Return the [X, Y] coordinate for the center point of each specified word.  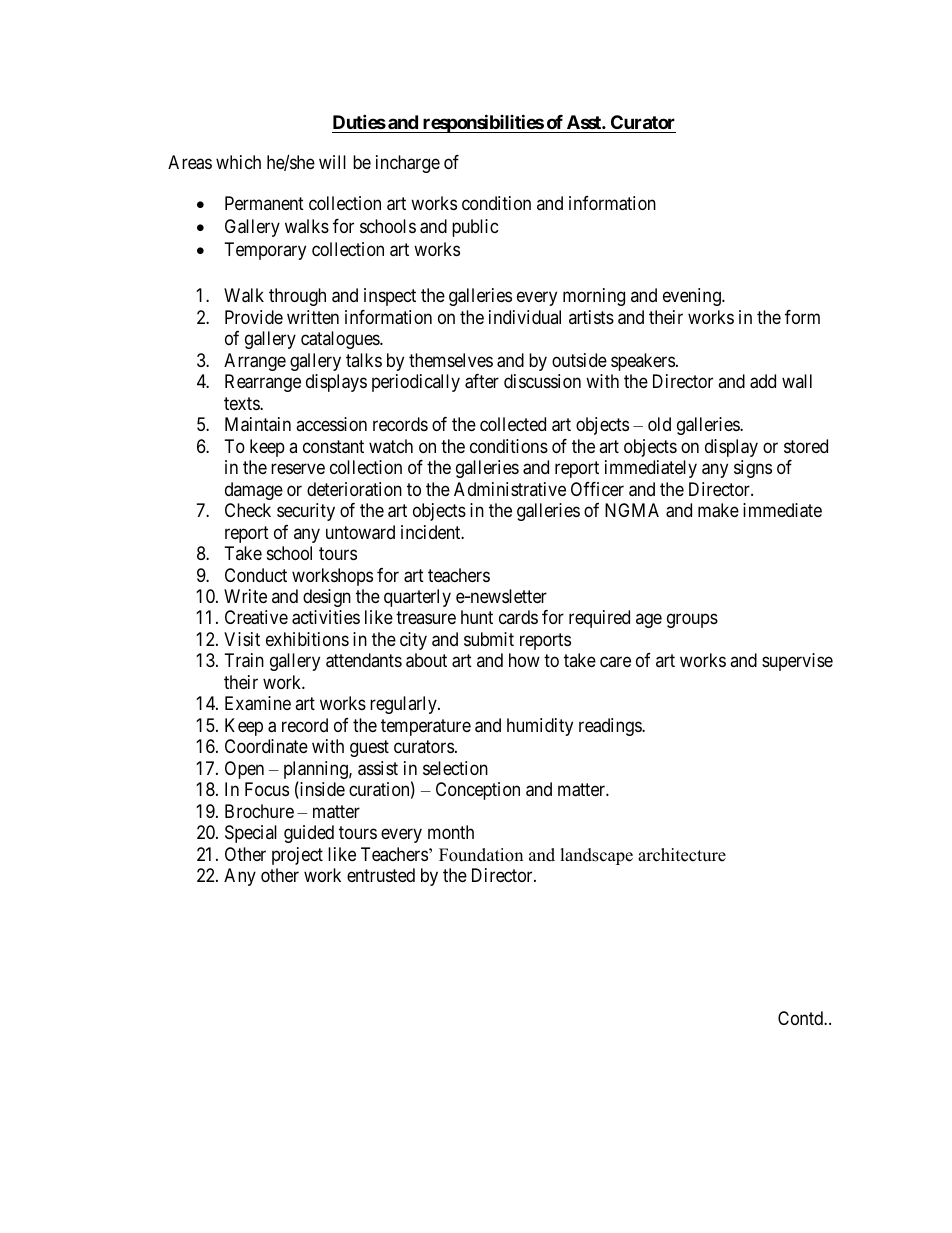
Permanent [264, 203]
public [475, 228]
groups [692, 621]
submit [489, 639]
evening [693, 297]
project [297, 856]
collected [513, 424]
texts [242, 403]
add [763, 381]
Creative [256, 617]
